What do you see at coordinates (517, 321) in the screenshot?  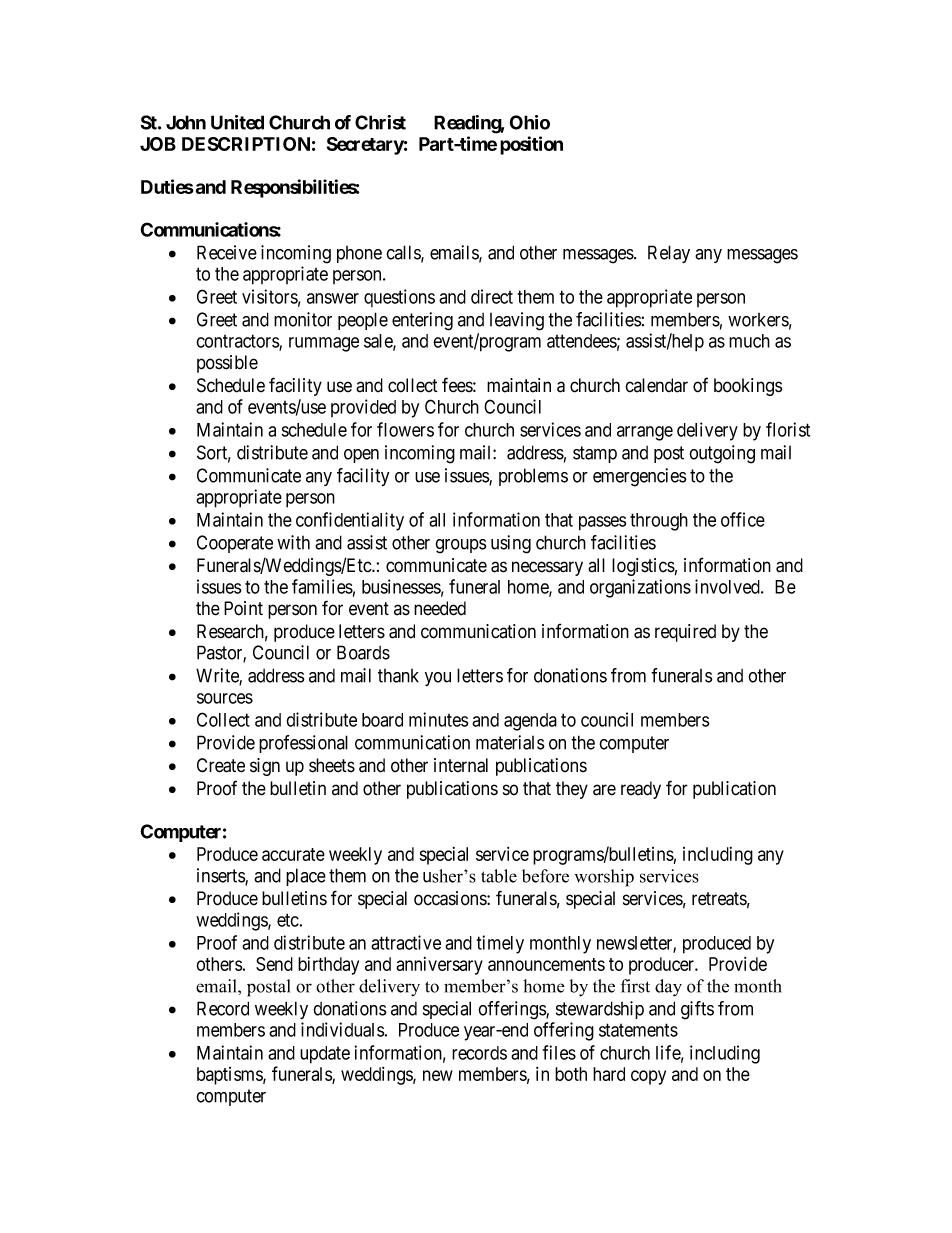 I see `leaving` at bounding box center [517, 321].
